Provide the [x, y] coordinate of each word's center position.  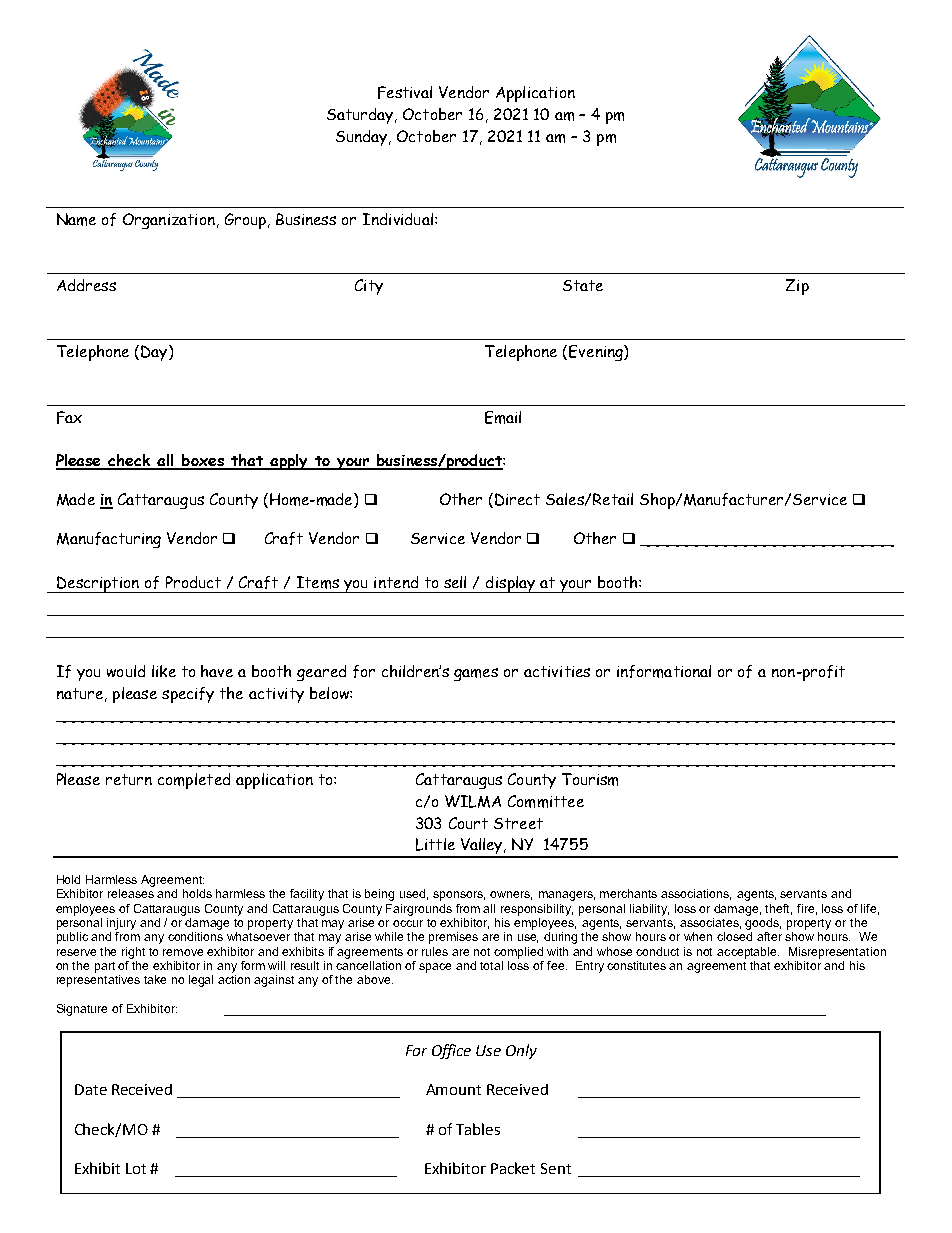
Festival [405, 92]
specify [188, 695]
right [133, 953]
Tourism [590, 779]
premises [453, 938]
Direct [517, 499]
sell [455, 582]
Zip [797, 287]
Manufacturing [109, 540]
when [698, 936]
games [476, 674]
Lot [136, 1168]
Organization [169, 221]
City [369, 287]
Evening [597, 353]
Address [86, 285]
